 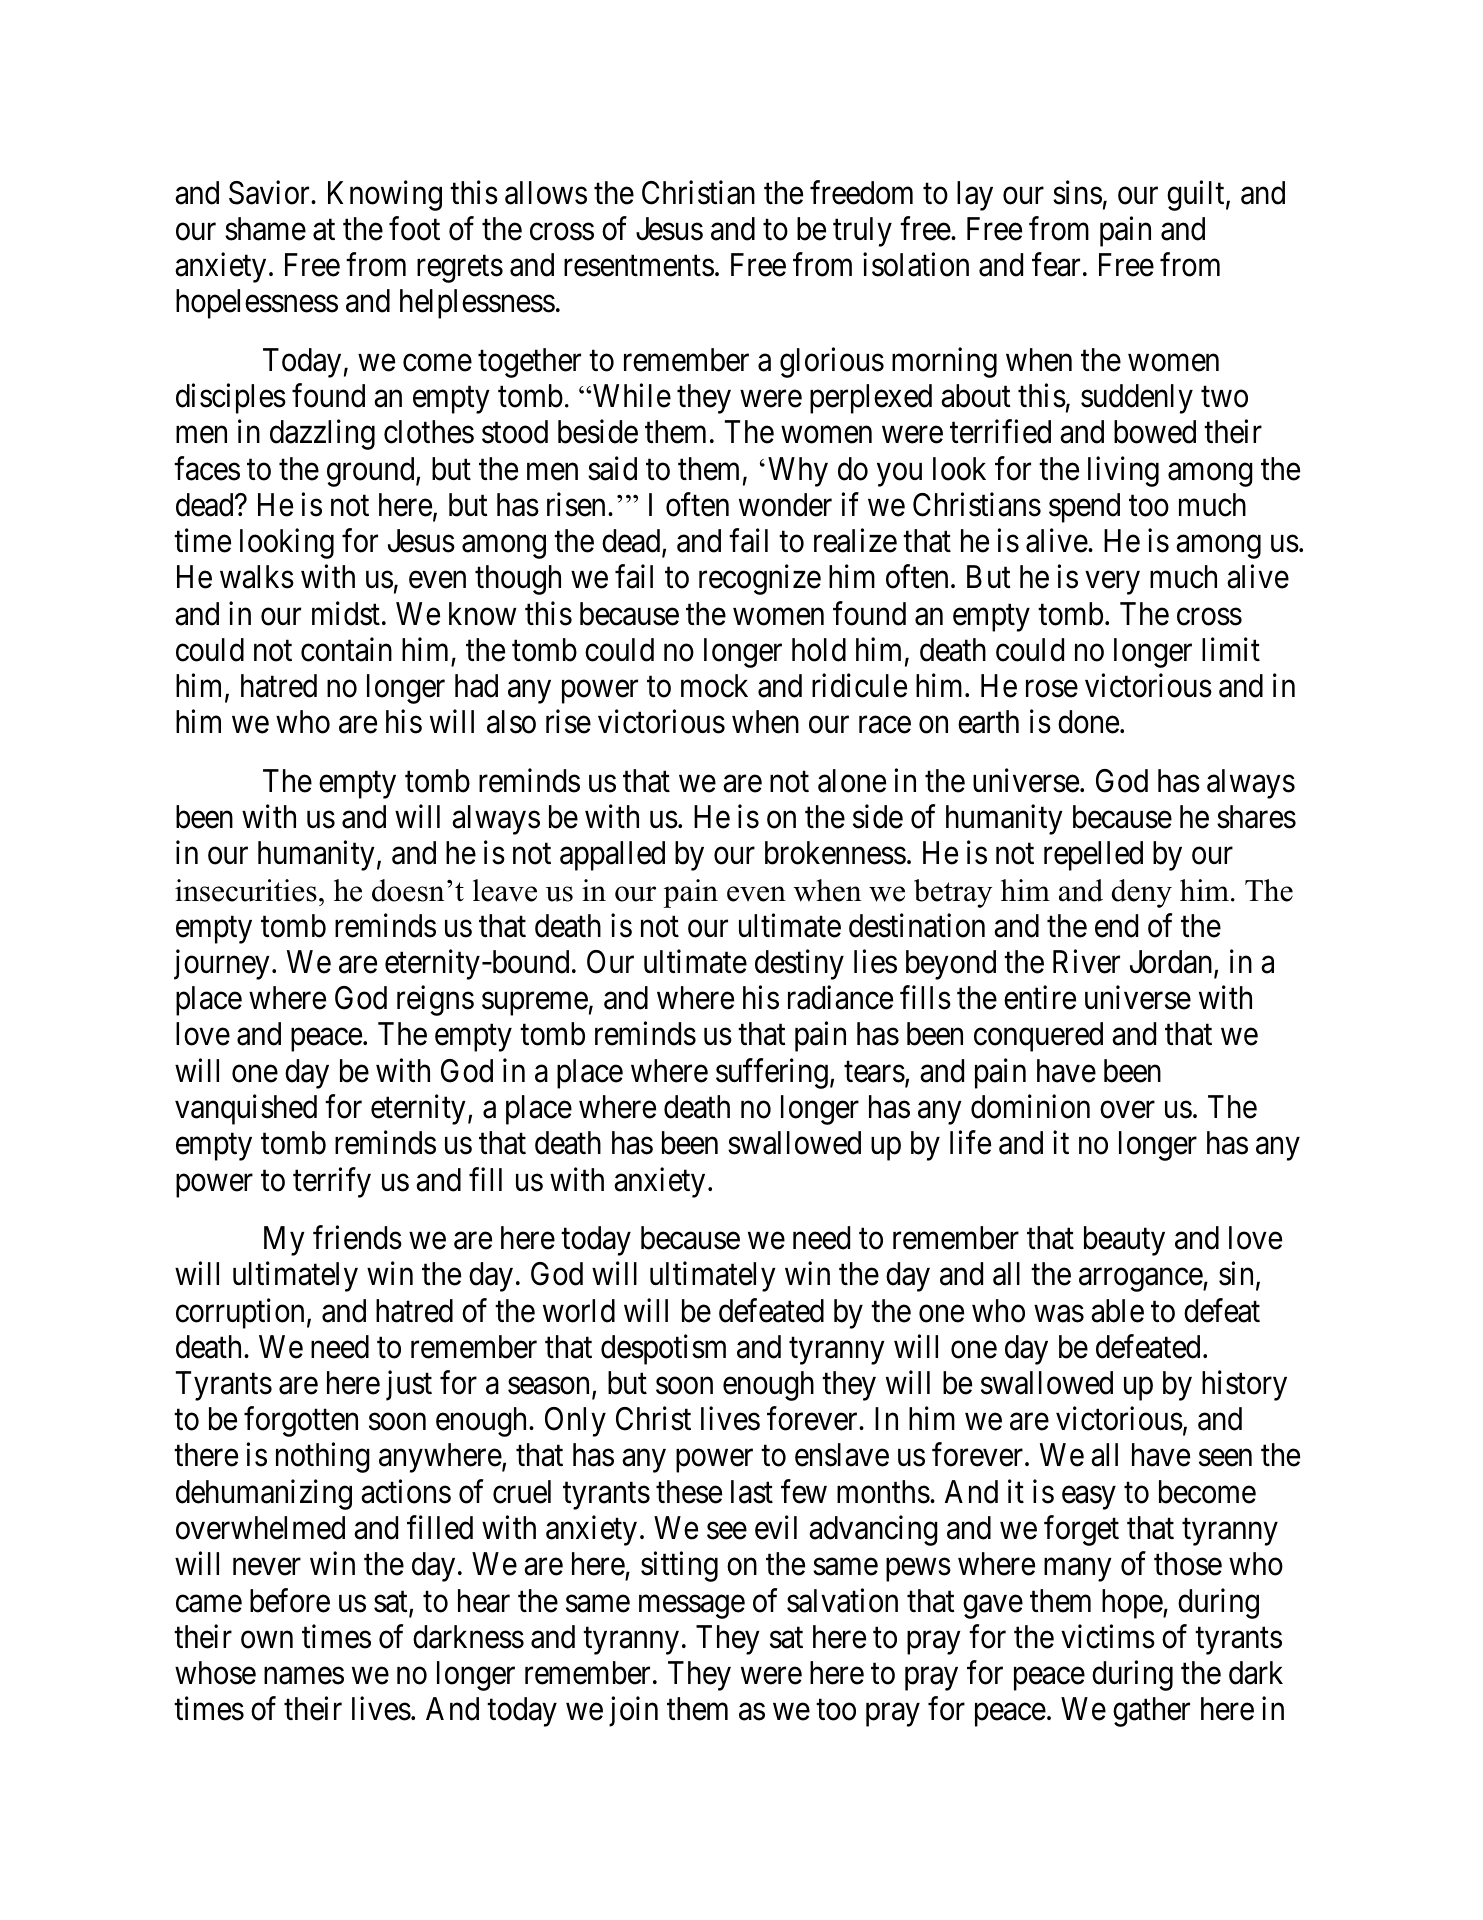 I want to click on corruption, so click(x=240, y=1313).
